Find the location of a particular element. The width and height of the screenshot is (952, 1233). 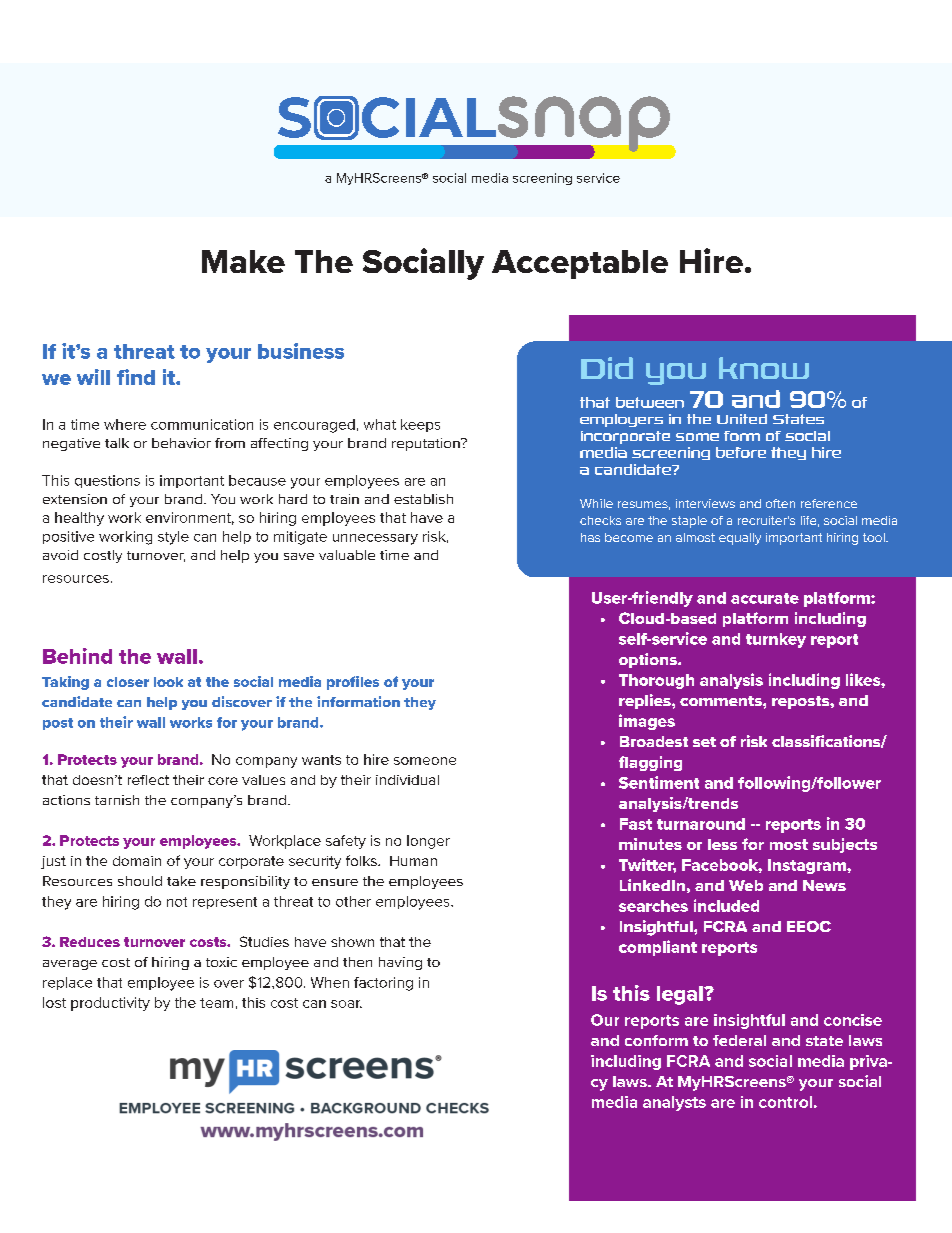

equally is located at coordinates (740, 539).
